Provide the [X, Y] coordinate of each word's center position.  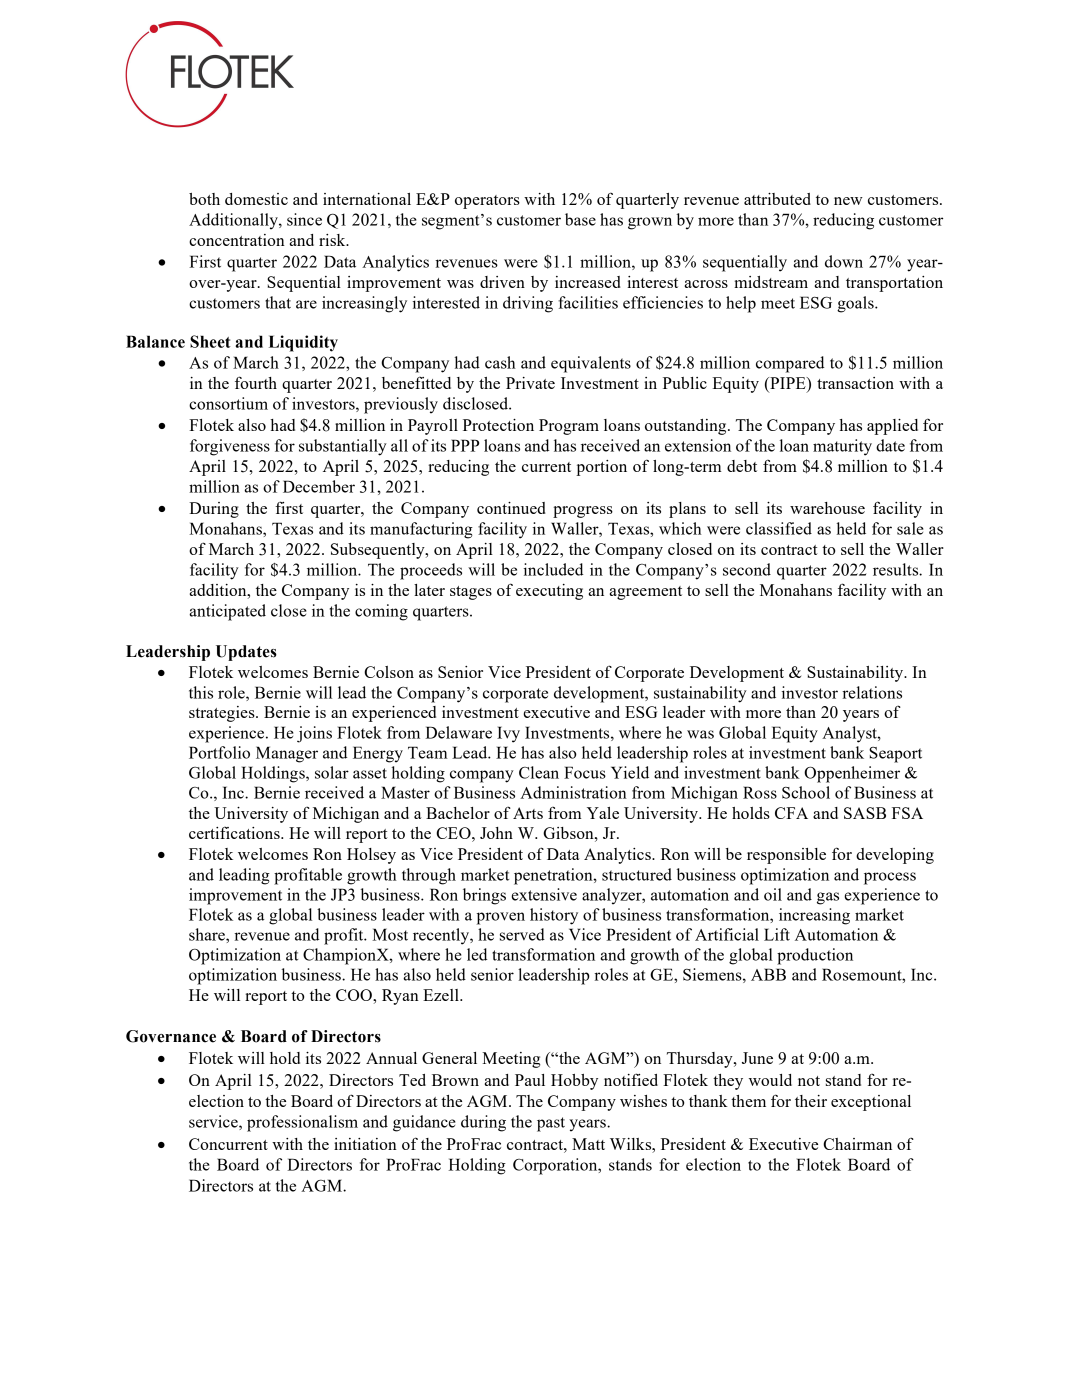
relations [872, 692]
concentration [237, 240]
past [551, 1124]
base [580, 219]
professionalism [302, 1123]
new [848, 201]
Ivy [508, 734]
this [201, 692]
